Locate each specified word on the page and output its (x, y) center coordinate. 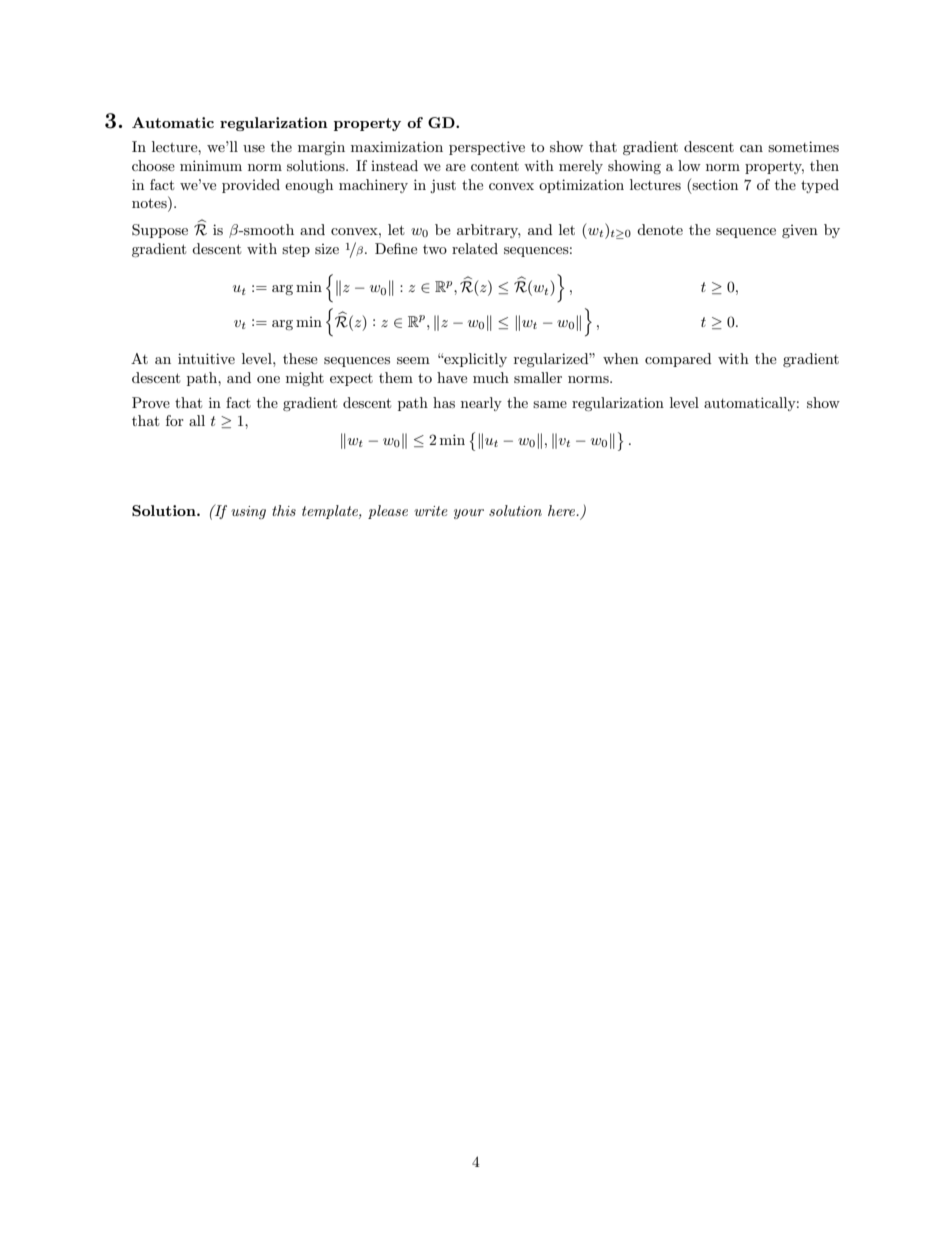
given (800, 231)
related (475, 248)
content (495, 166)
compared (678, 360)
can (751, 148)
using (248, 512)
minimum (211, 165)
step (296, 251)
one (268, 379)
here (563, 510)
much (491, 377)
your (469, 514)
